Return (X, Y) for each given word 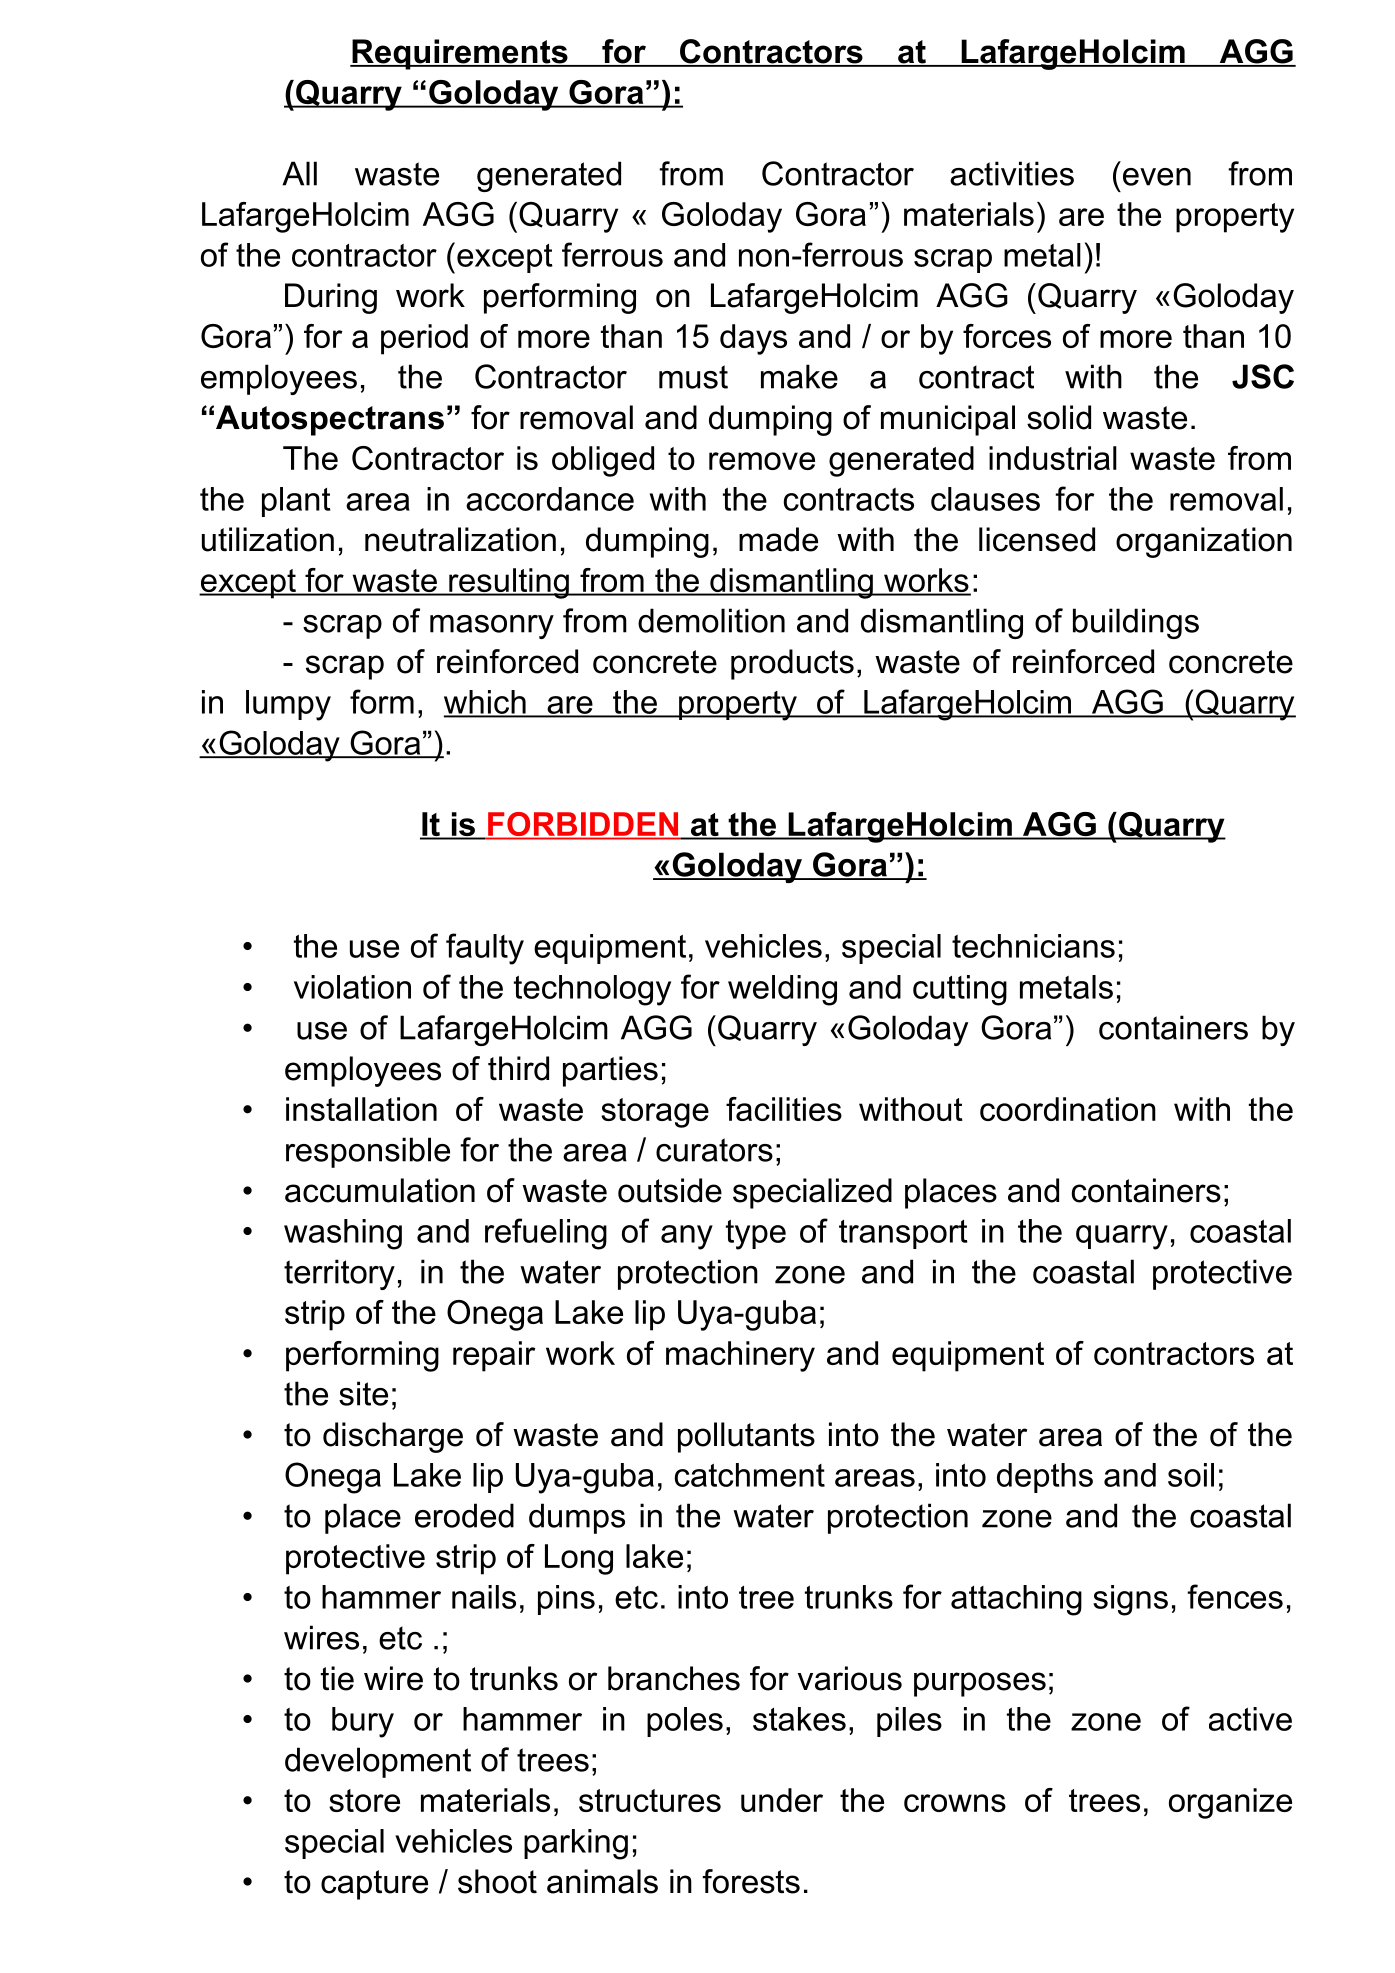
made (778, 539)
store (364, 1800)
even (1157, 177)
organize (1230, 1803)
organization (1204, 542)
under (782, 1800)
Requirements (460, 54)
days (753, 339)
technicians (1033, 946)
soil (1191, 1475)
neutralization (460, 539)
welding (782, 990)
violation (352, 987)
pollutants (746, 1437)
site (363, 1393)
